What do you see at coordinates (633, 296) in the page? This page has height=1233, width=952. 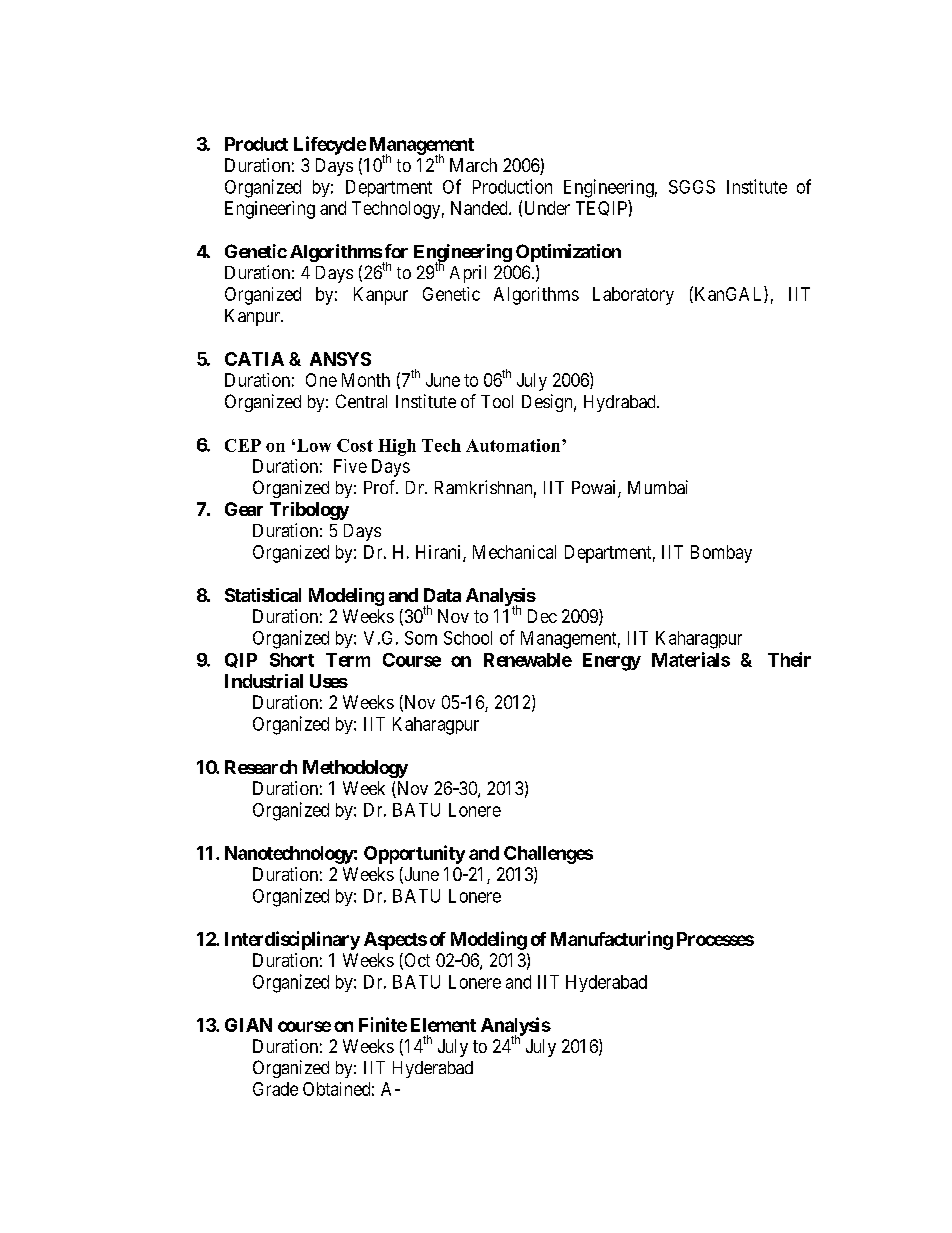 I see `Laboratory` at bounding box center [633, 296].
